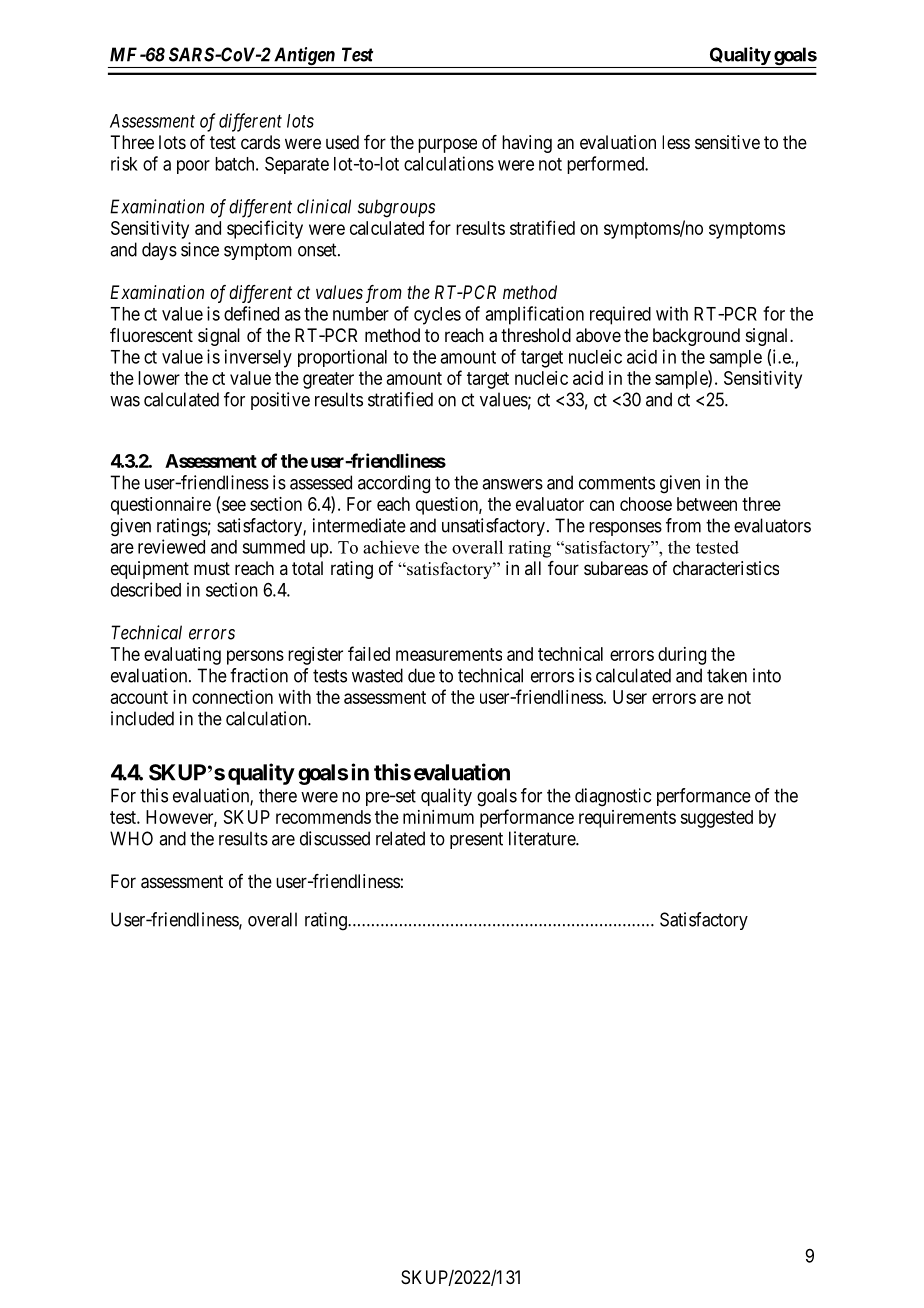 This page has height=1308, width=924. What do you see at coordinates (447, 145) in the page?
I see `purpose` at bounding box center [447, 145].
